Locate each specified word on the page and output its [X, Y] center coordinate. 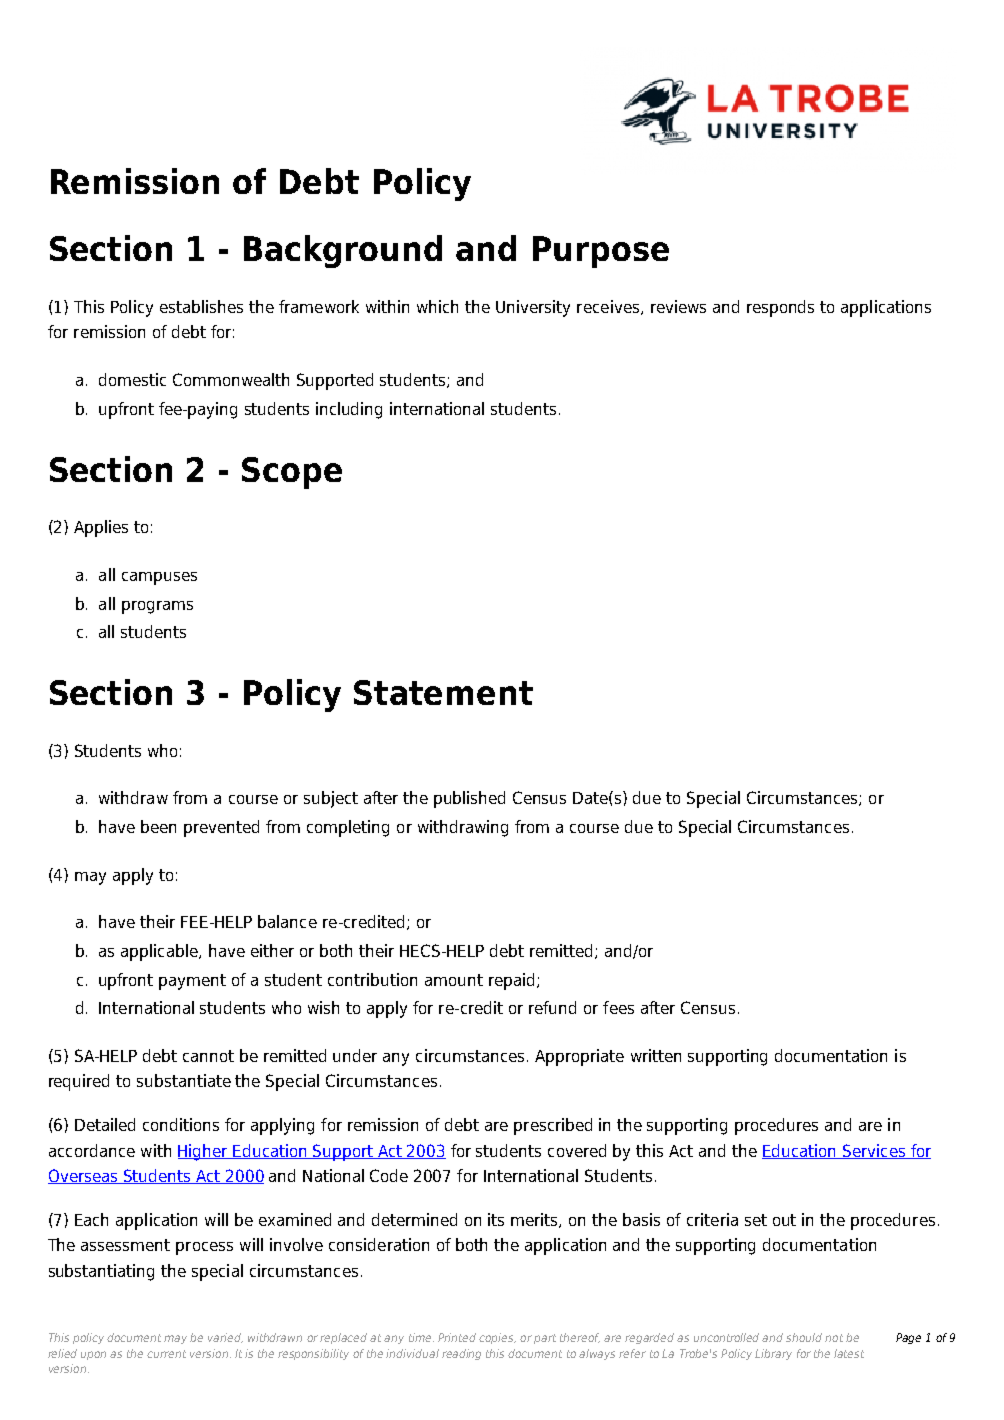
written [656, 1055]
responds [780, 308]
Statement [443, 692]
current [166, 1354]
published [469, 799]
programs [157, 607]
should [804, 1337]
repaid [511, 981]
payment [192, 982]
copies [497, 1338]
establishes [201, 306]
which [437, 306]
